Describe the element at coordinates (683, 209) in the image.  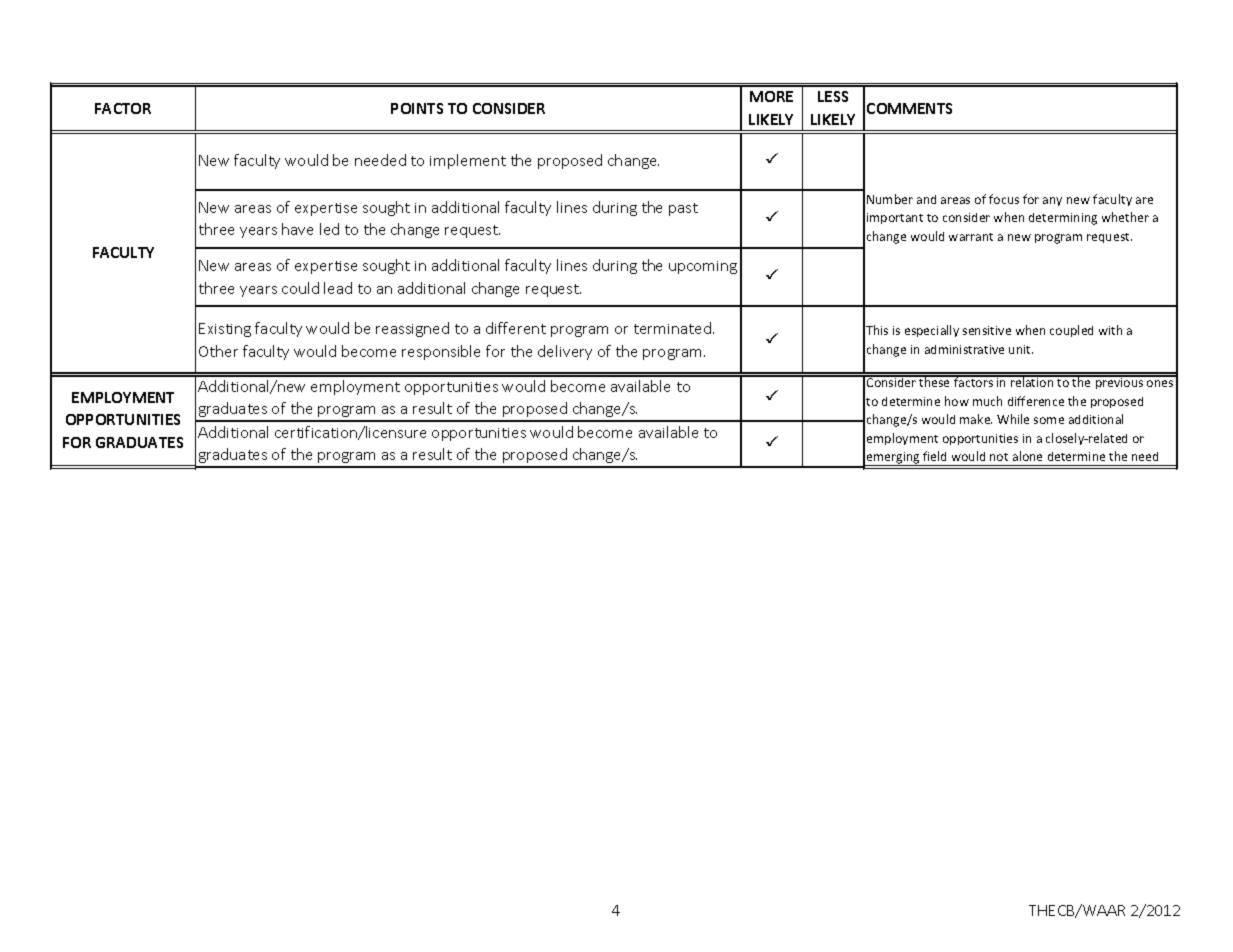
I see `past` at that location.
